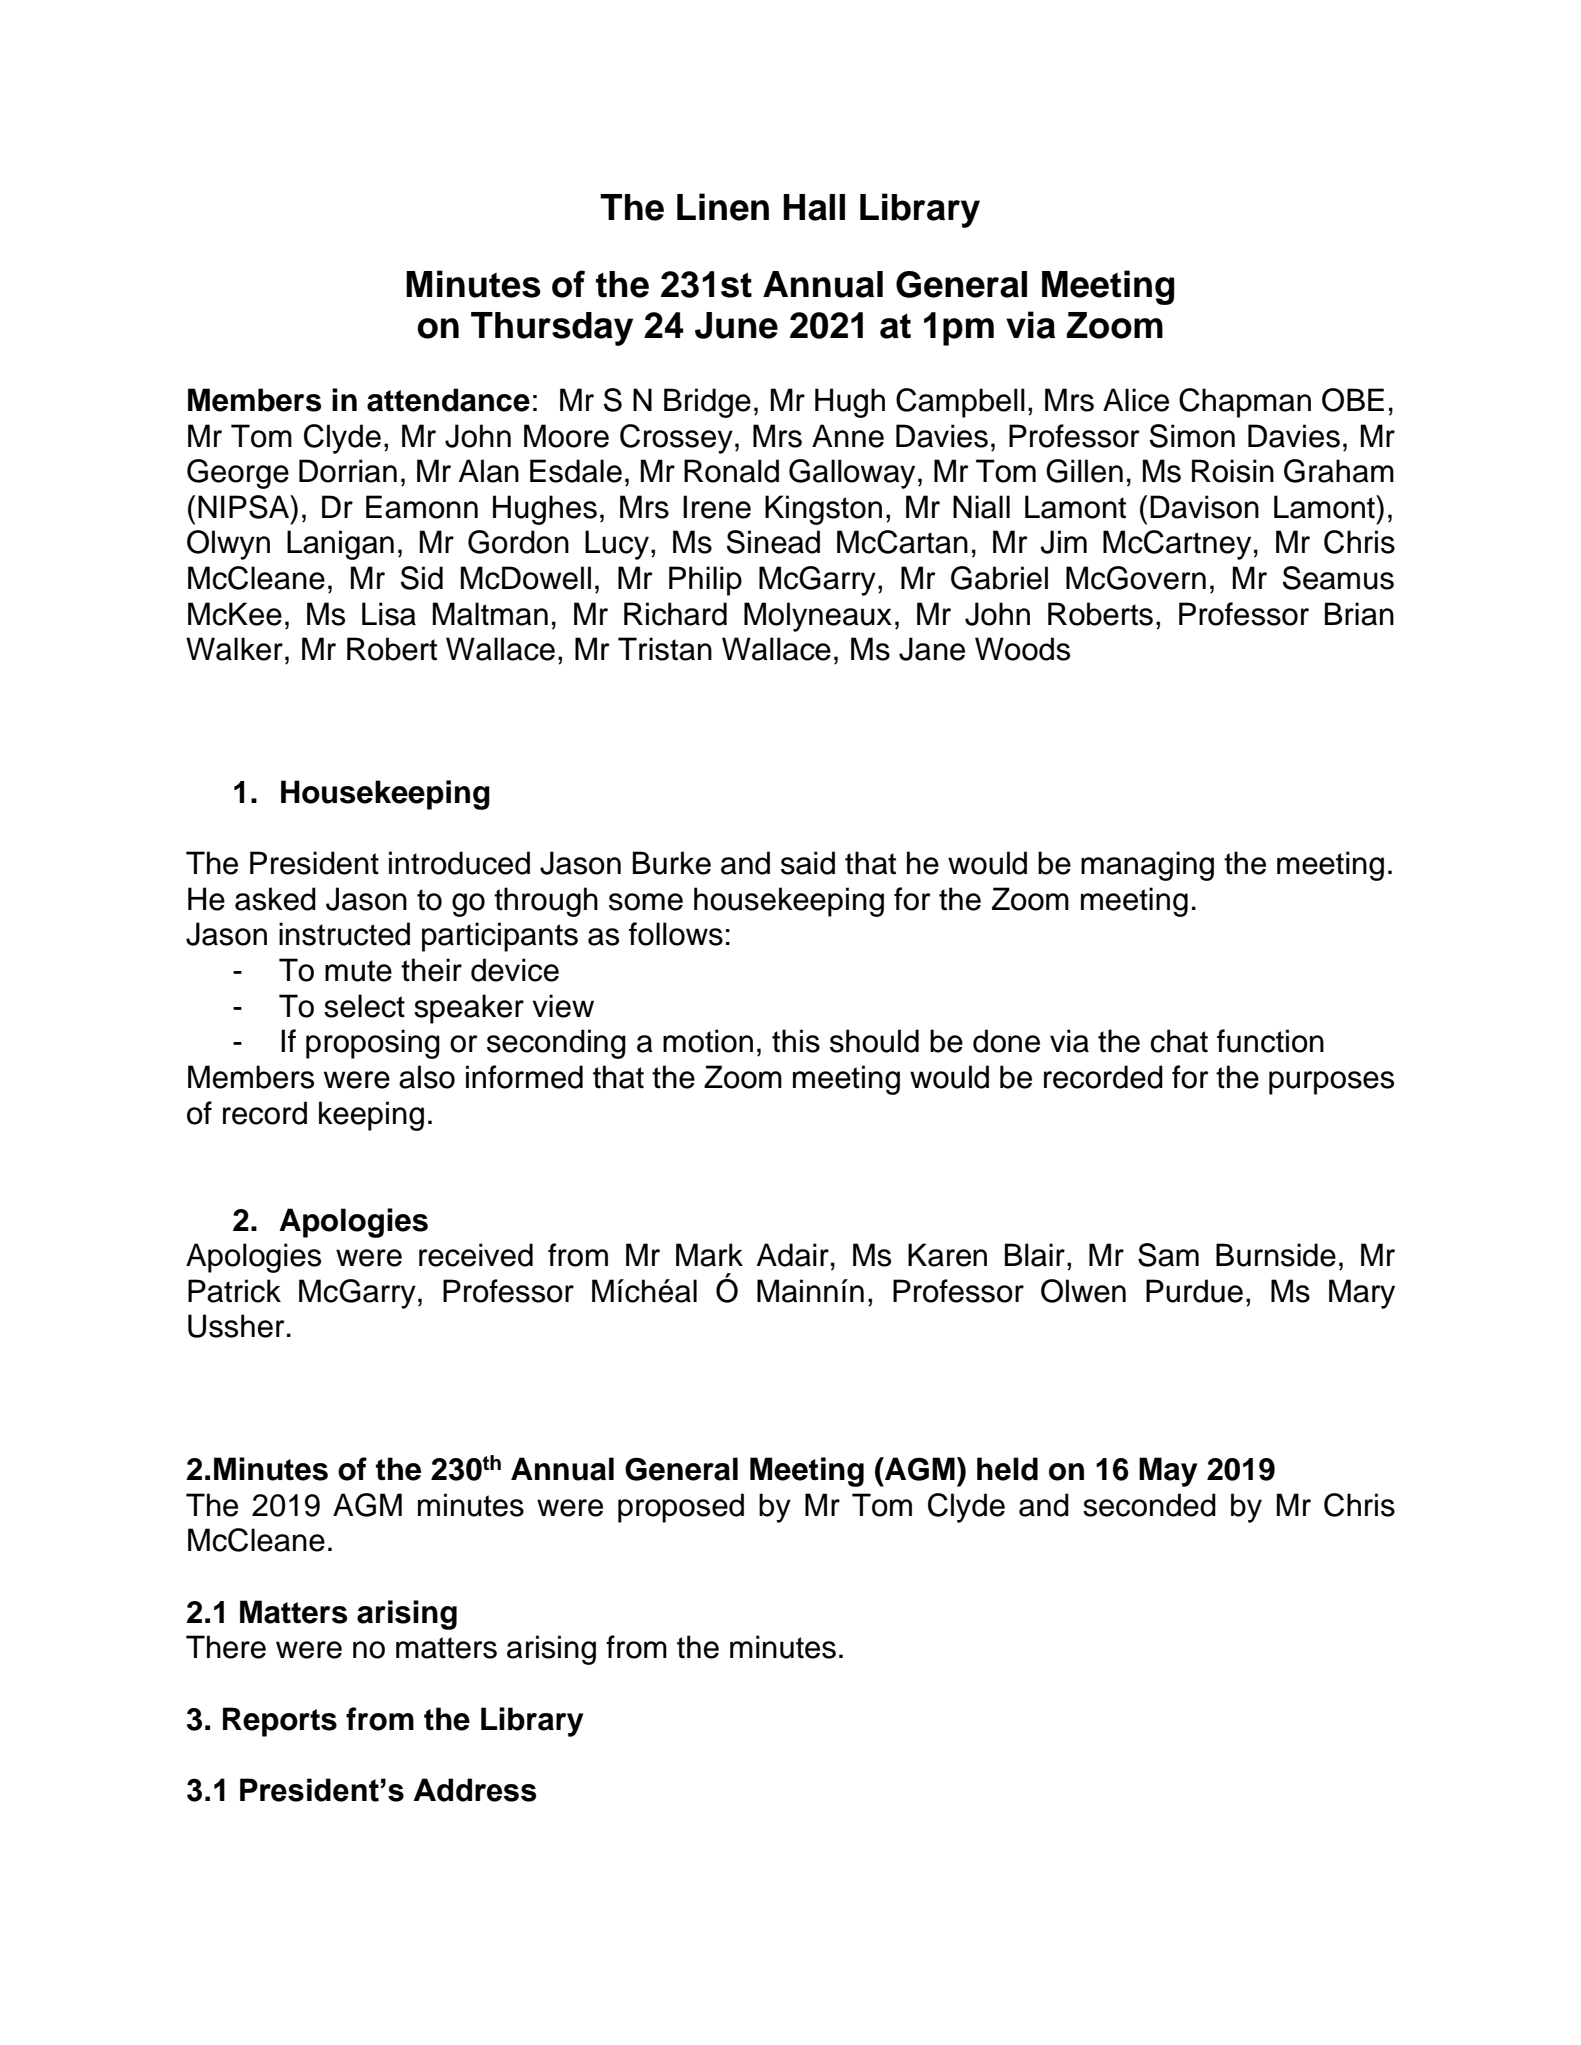 The height and width of the screenshot is (2045, 1581). Describe the element at coordinates (1149, 1505) in the screenshot. I see `seconded` at that location.
